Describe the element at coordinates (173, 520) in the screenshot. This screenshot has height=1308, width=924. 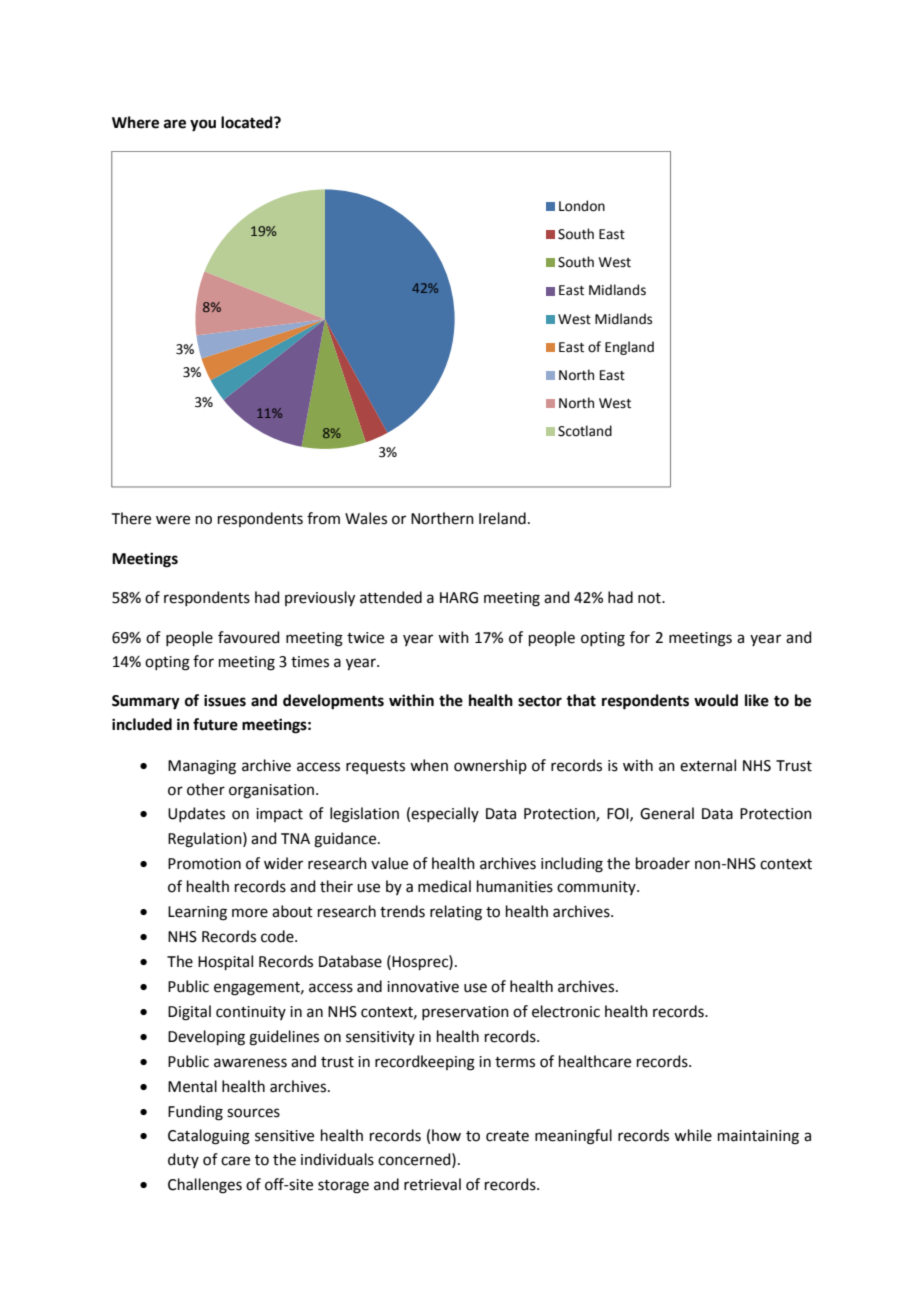
I see `were` at that location.
